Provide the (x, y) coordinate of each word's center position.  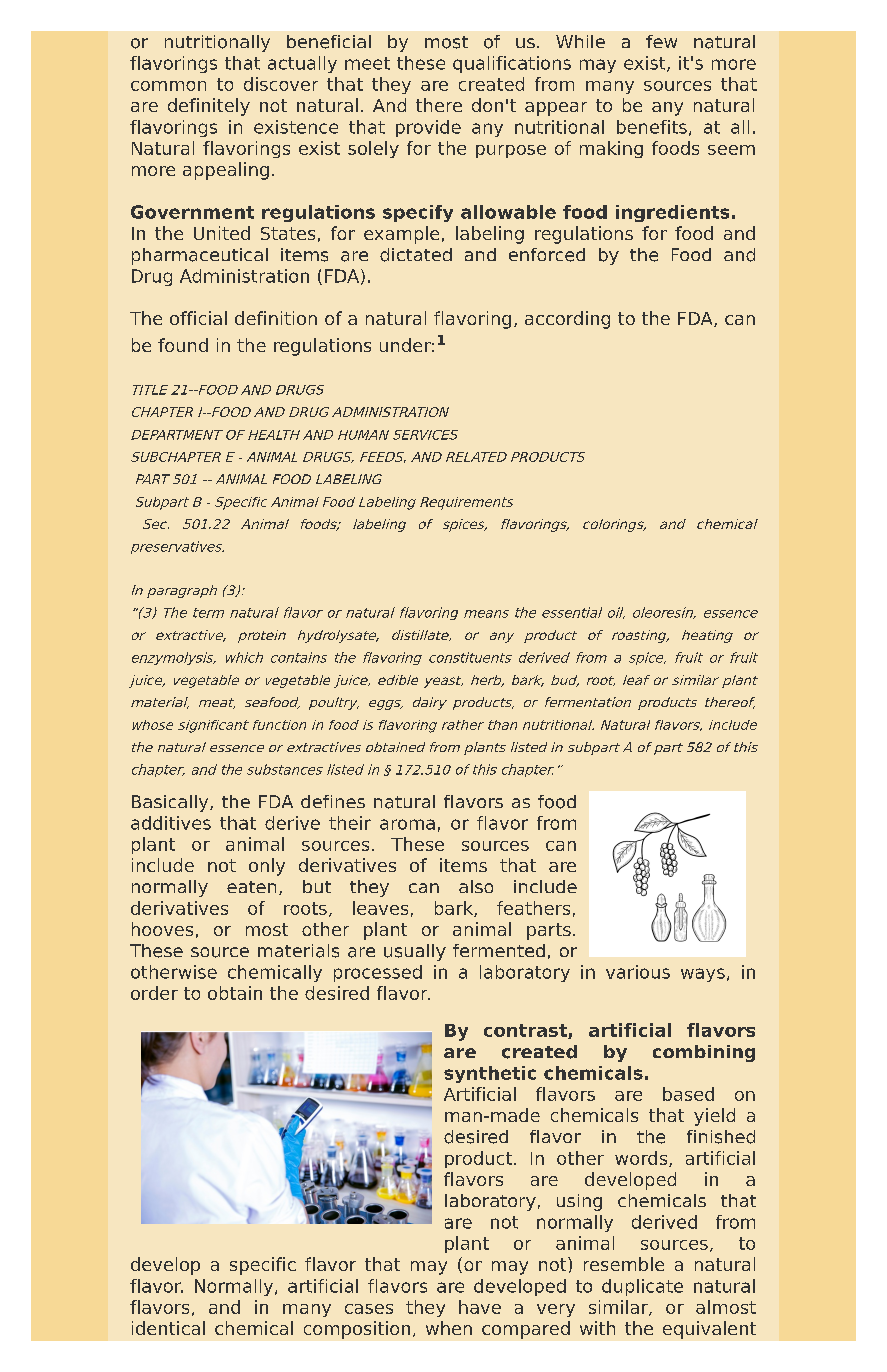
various (638, 972)
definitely (209, 107)
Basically (171, 803)
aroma (407, 824)
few (661, 41)
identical (168, 1328)
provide (428, 128)
